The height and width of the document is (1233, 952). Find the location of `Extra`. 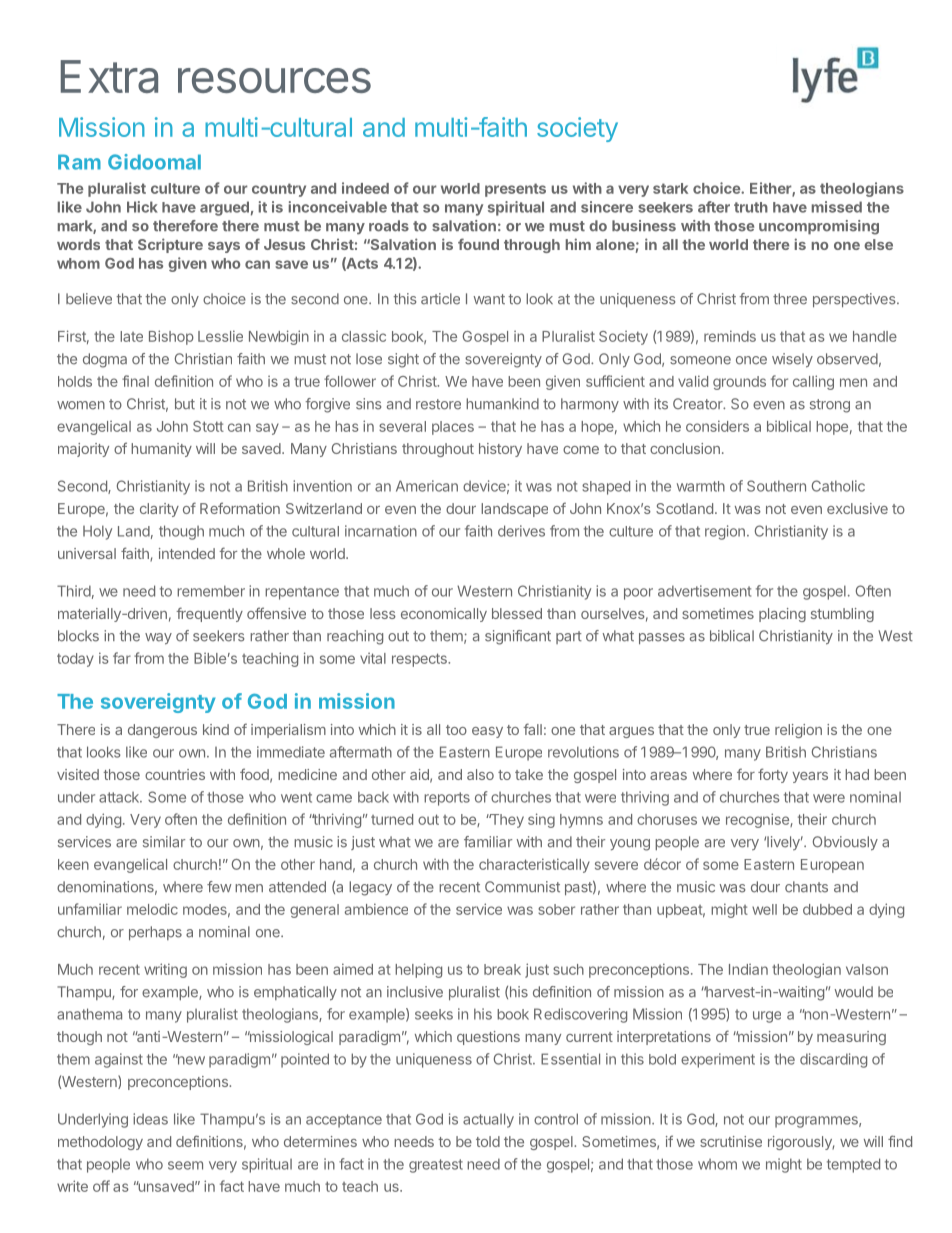

Extra is located at coordinates (109, 76).
